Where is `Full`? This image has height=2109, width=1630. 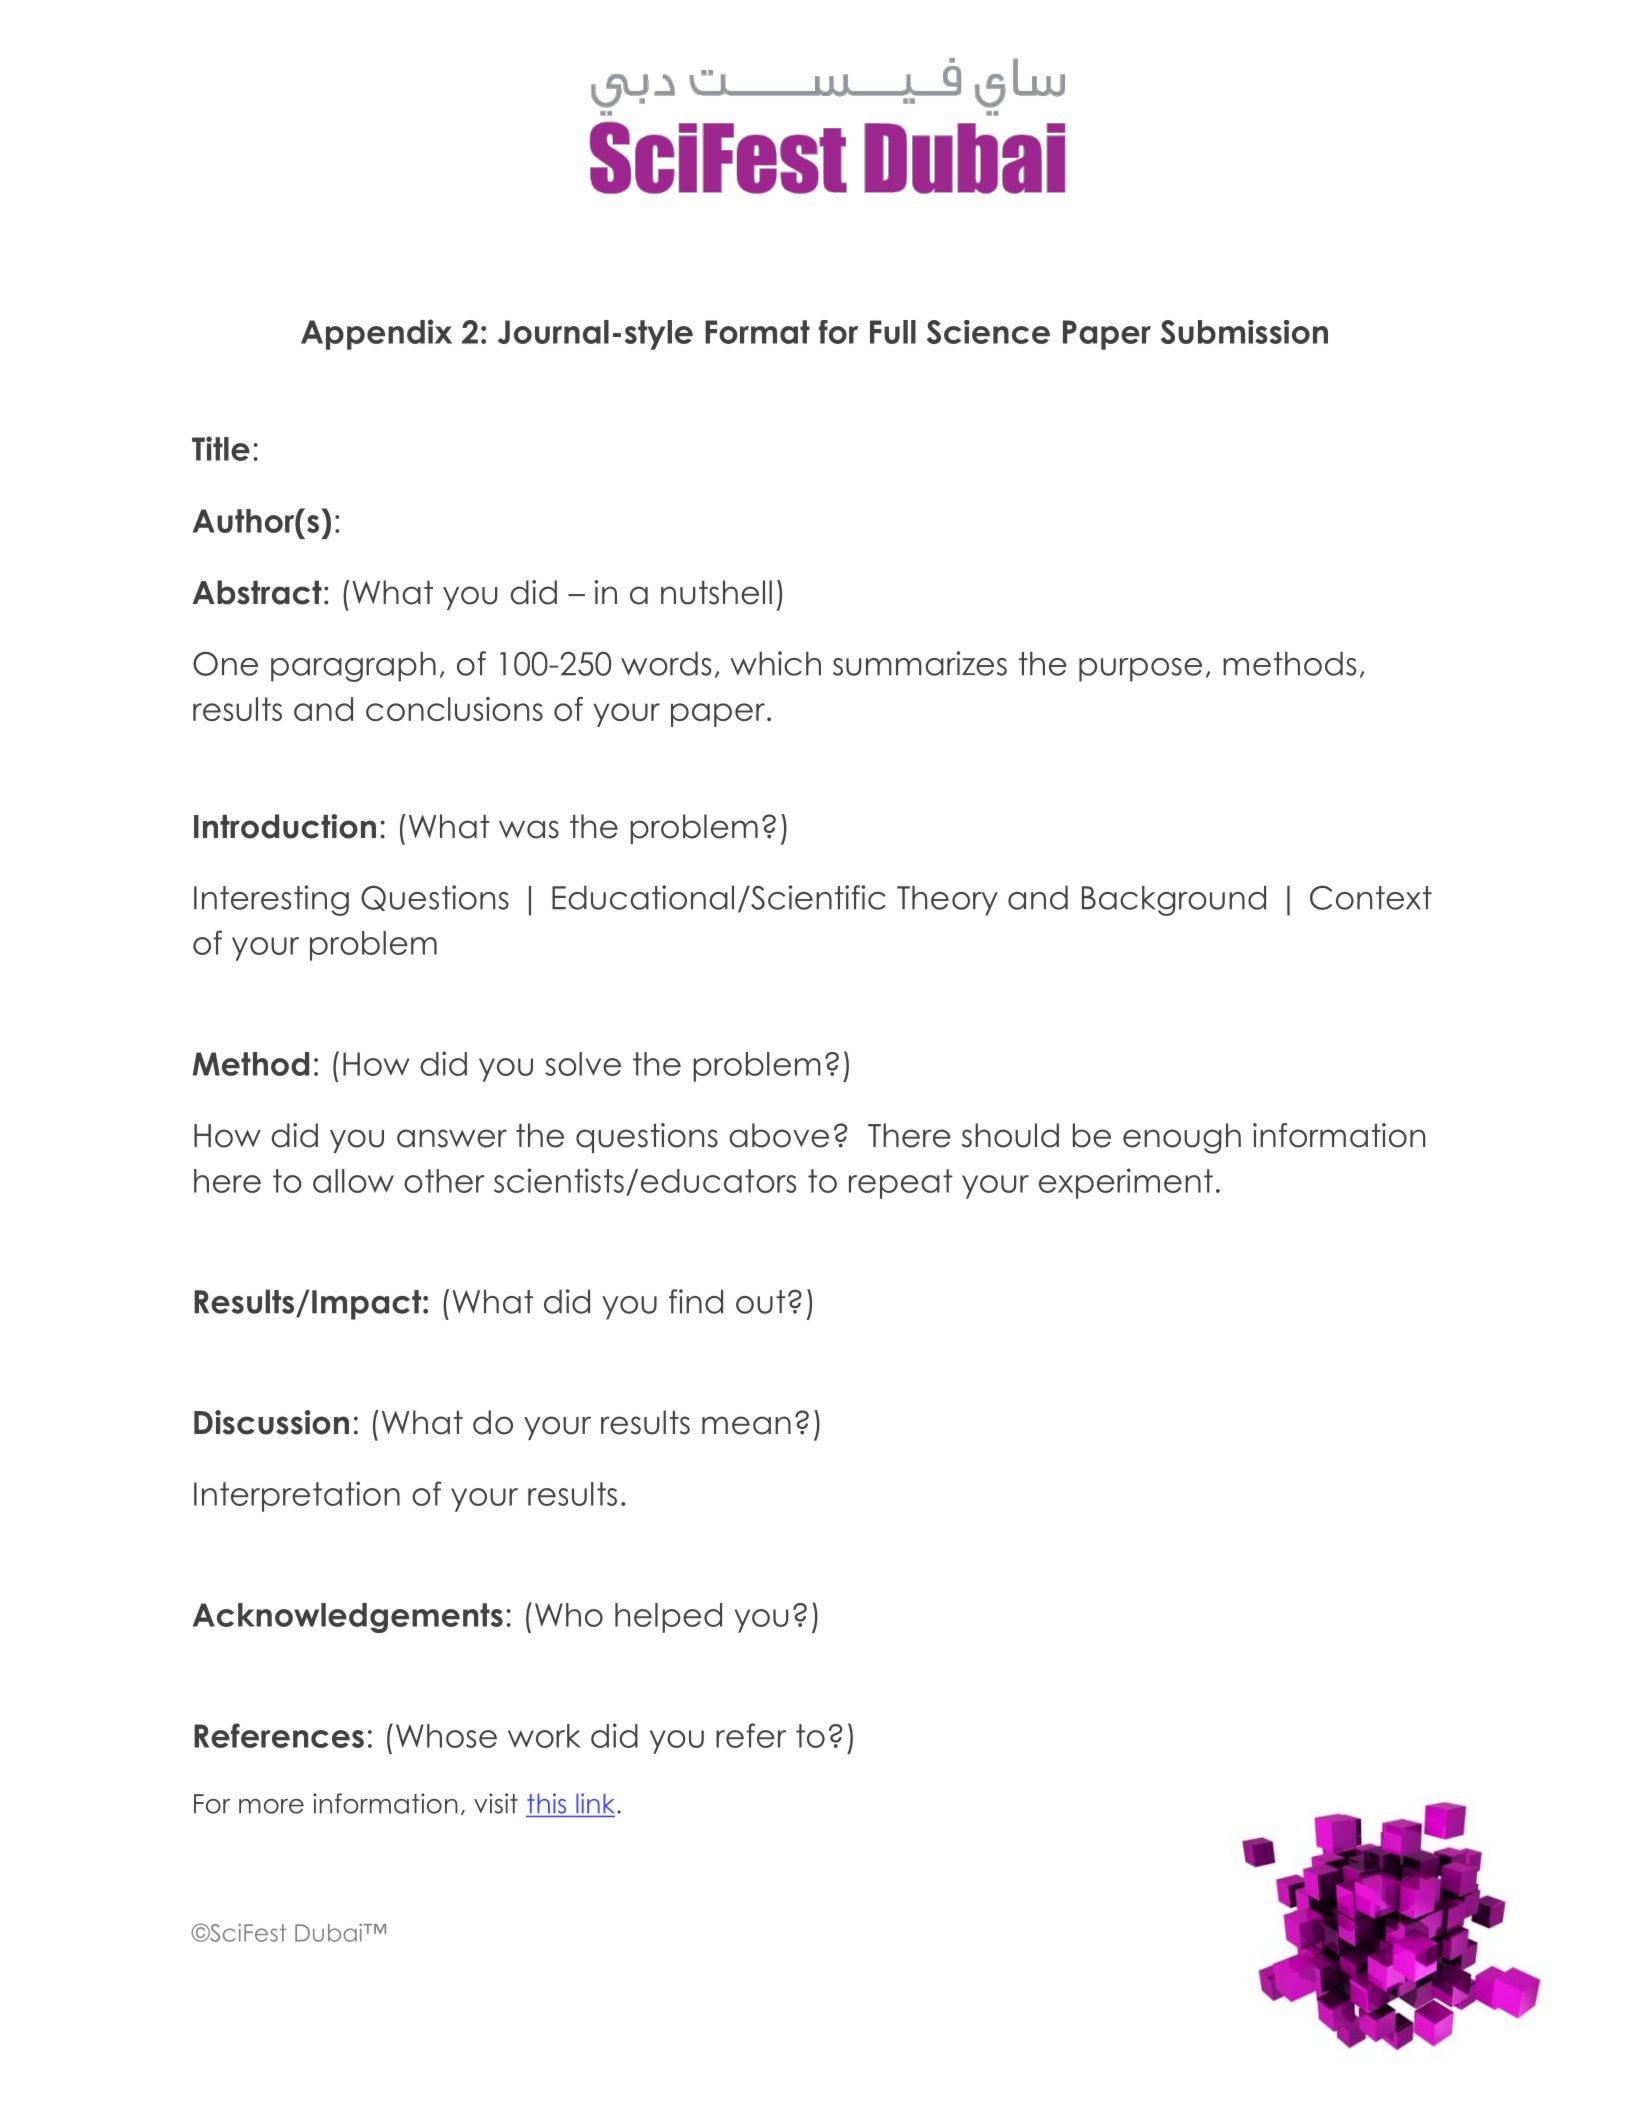
Full is located at coordinates (893, 332).
